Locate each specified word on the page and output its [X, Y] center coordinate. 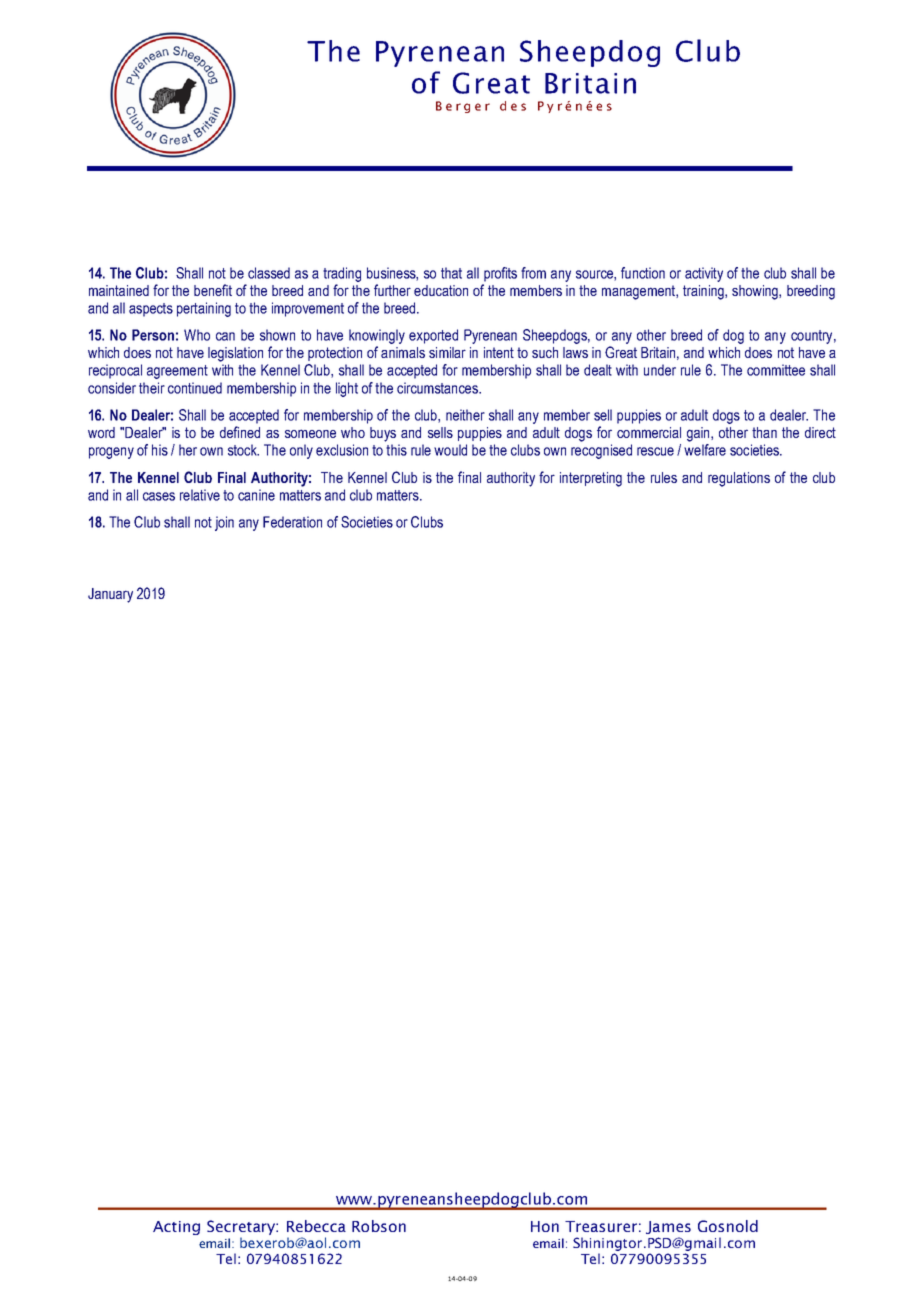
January [110, 595]
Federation [292, 522]
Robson [379, 1226]
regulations [739, 479]
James [668, 1227]
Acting [176, 1228]
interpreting [591, 479]
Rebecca [316, 1226]
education [441, 290]
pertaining [204, 309]
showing [756, 292]
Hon [545, 1226]
